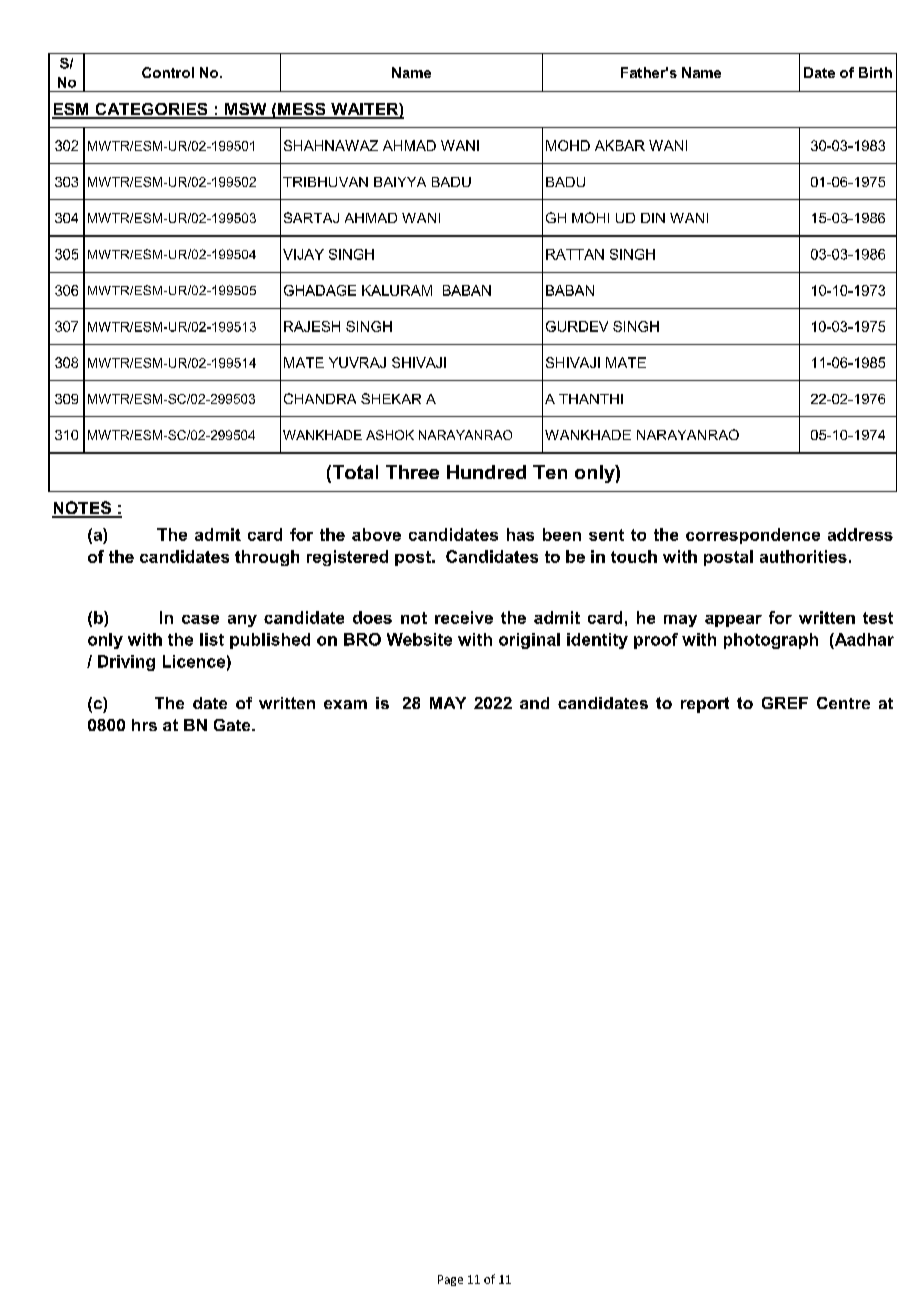 This screenshot has height=1308, width=924. What do you see at coordinates (450, 1280) in the screenshot?
I see `Page` at bounding box center [450, 1280].
